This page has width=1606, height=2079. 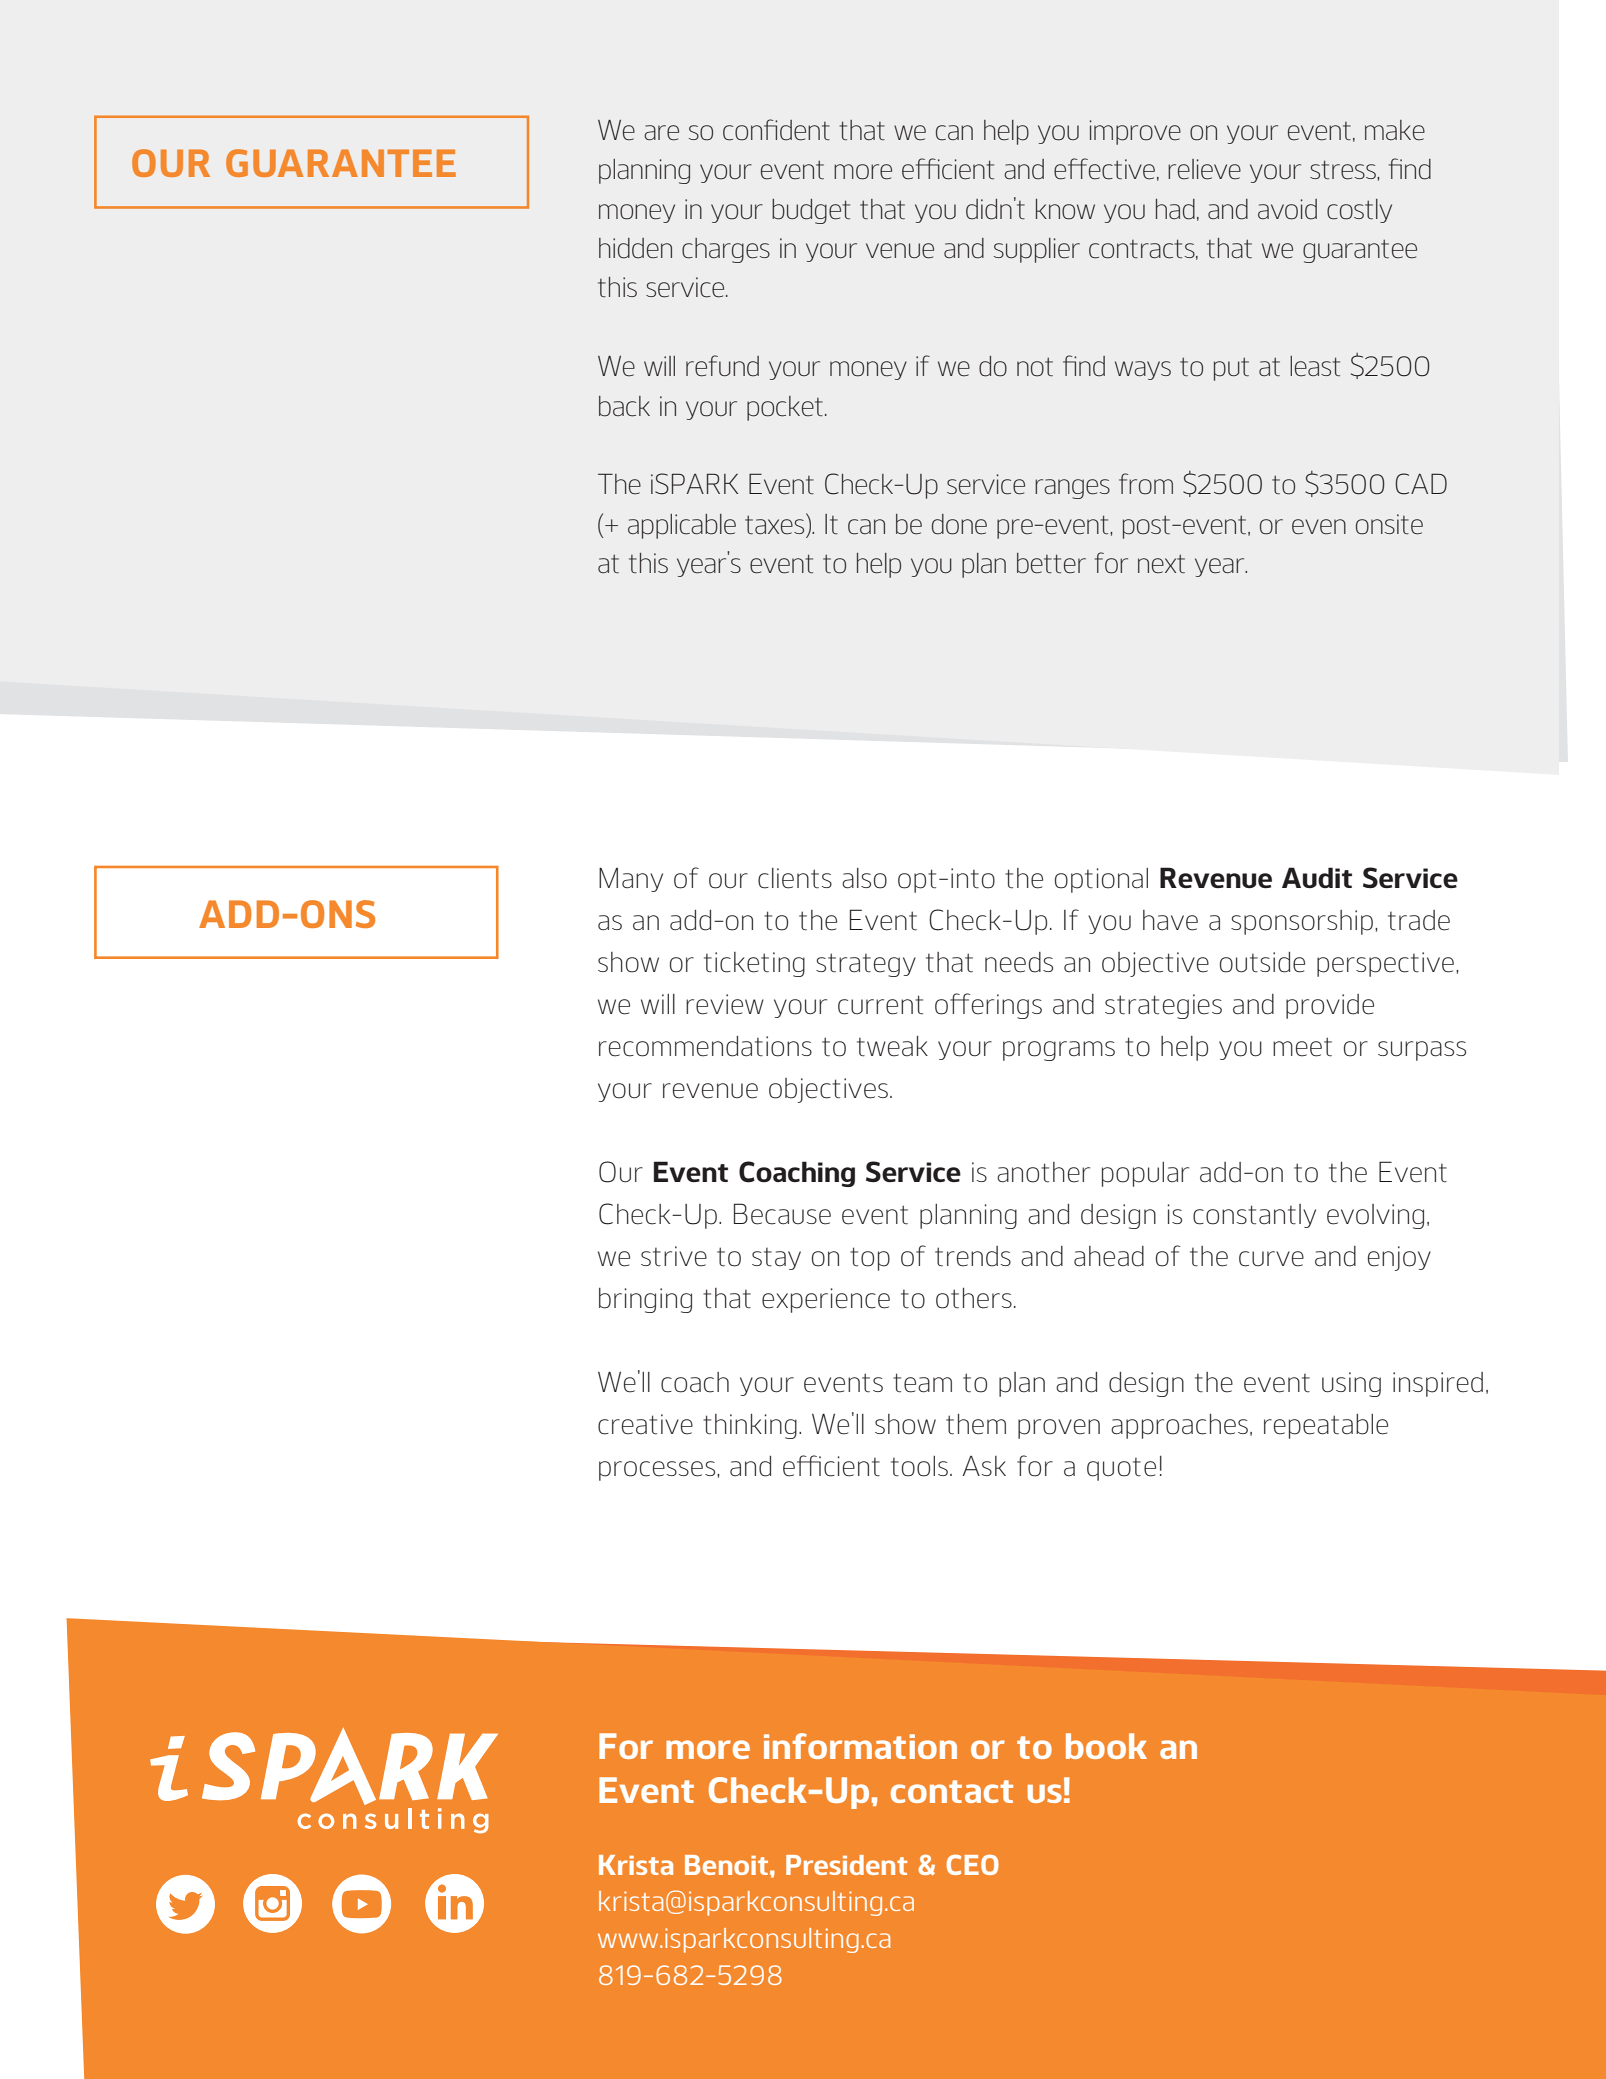 I want to click on charges, so click(x=726, y=250).
